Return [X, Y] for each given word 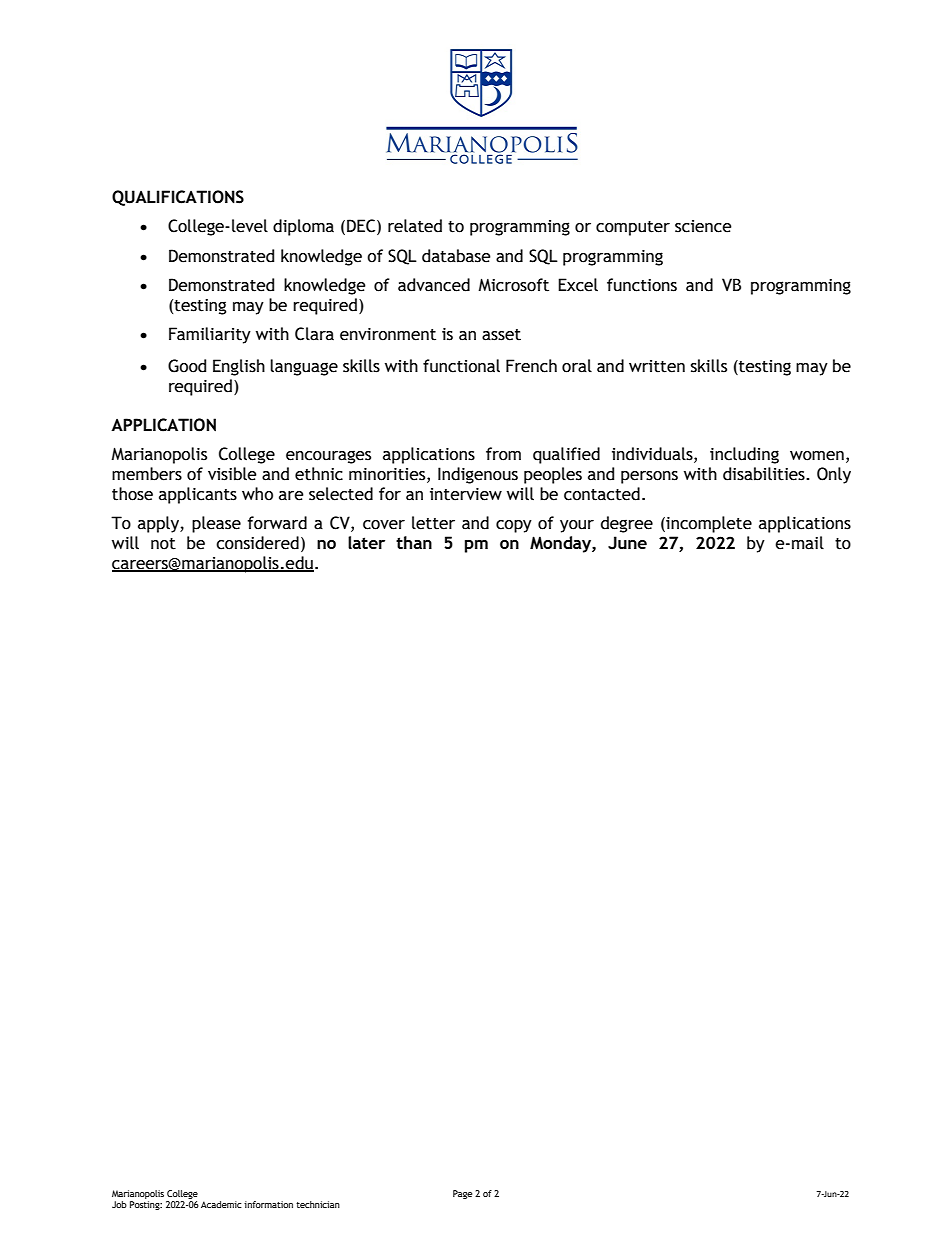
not [163, 544]
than [414, 542]
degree [627, 524]
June [627, 543]
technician [318, 1204]
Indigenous [478, 475]
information [268, 1204]
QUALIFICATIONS [178, 198]
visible [232, 474]
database [456, 256]
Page [462, 1194]
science [703, 226]
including [744, 455]
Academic [221, 1204]
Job [119, 1204]
